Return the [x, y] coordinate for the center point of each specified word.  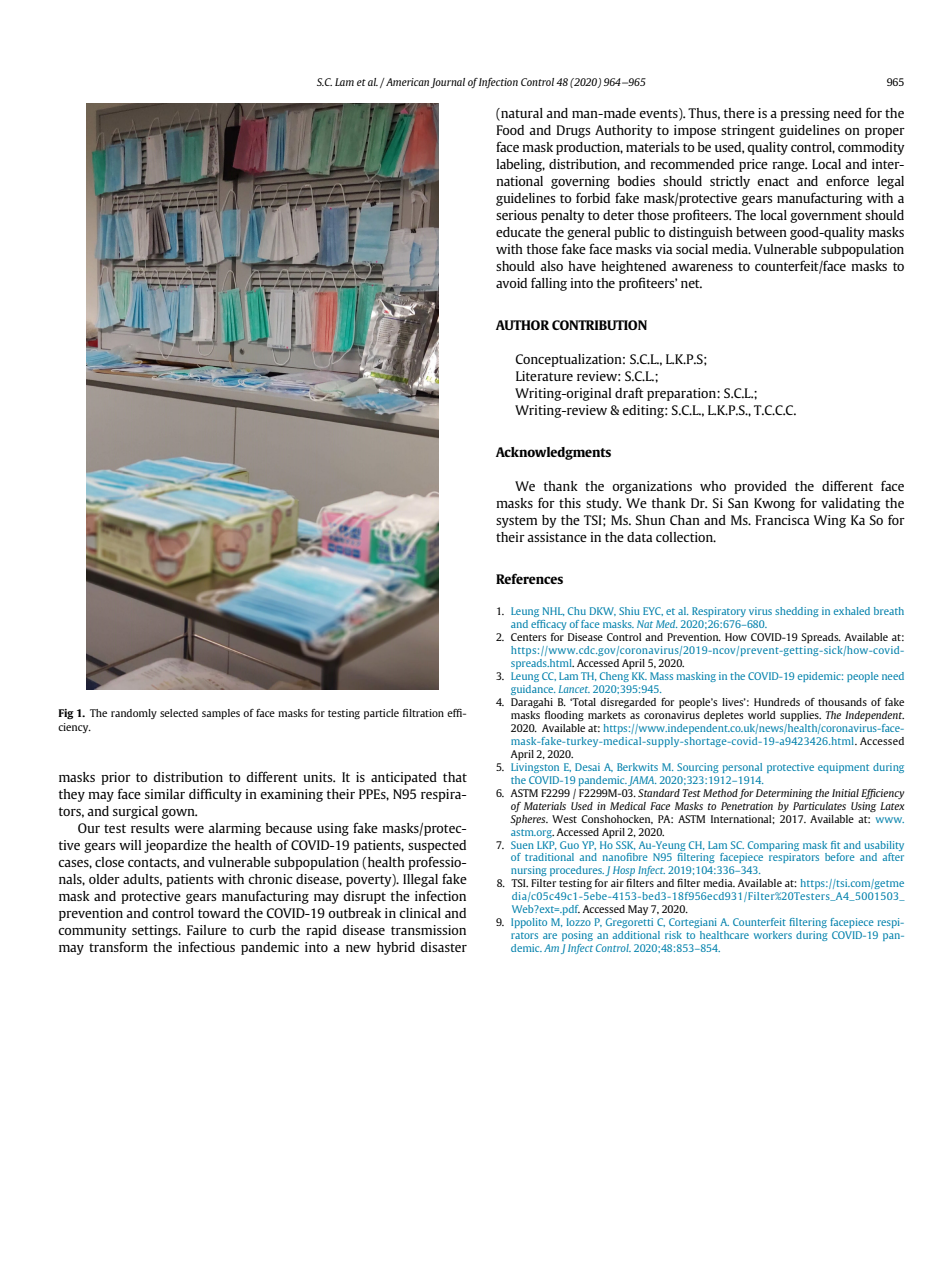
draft [629, 392]
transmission [428, 930]
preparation [682, 394]
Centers [528, 637]
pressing [805, 114]
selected [179, 713]
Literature [544, 376]
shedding [797, 612]
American [406, 82]
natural [521, 113]
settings [156, 931]
